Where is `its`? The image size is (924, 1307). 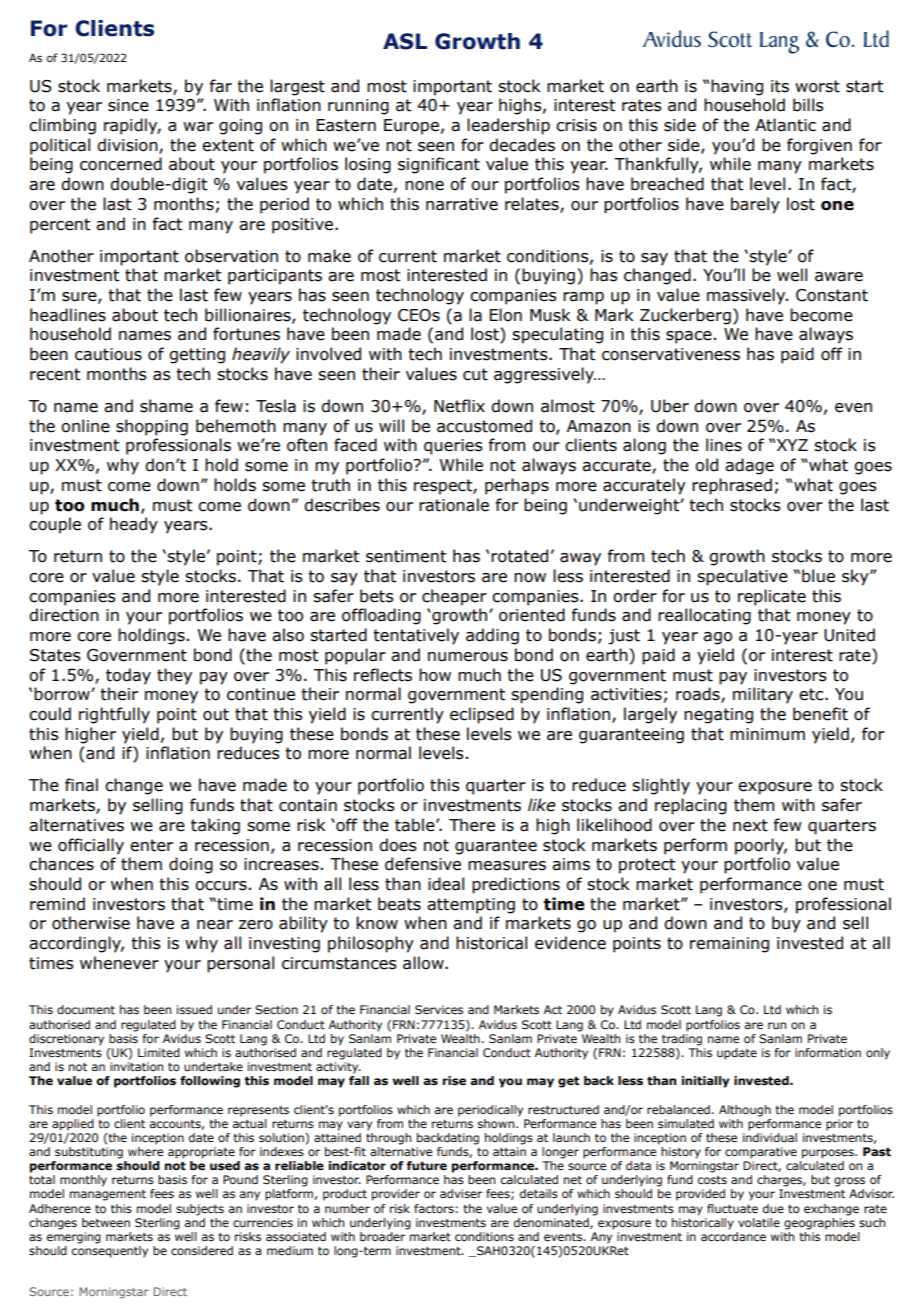 its is located at coordinates (780, 86).
